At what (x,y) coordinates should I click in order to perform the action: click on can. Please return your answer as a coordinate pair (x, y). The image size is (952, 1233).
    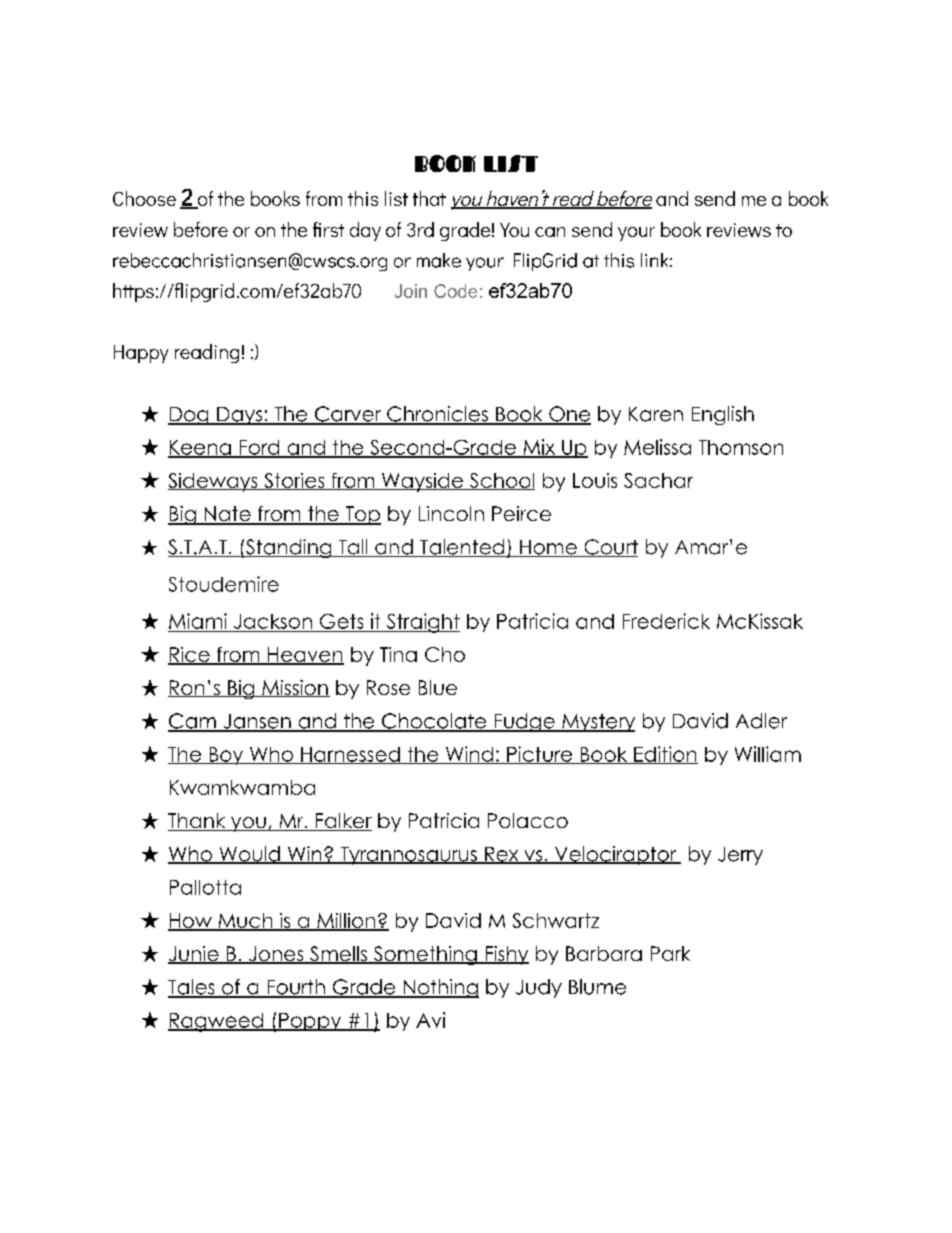
    Looking at the image, I should click on (550, 232).
